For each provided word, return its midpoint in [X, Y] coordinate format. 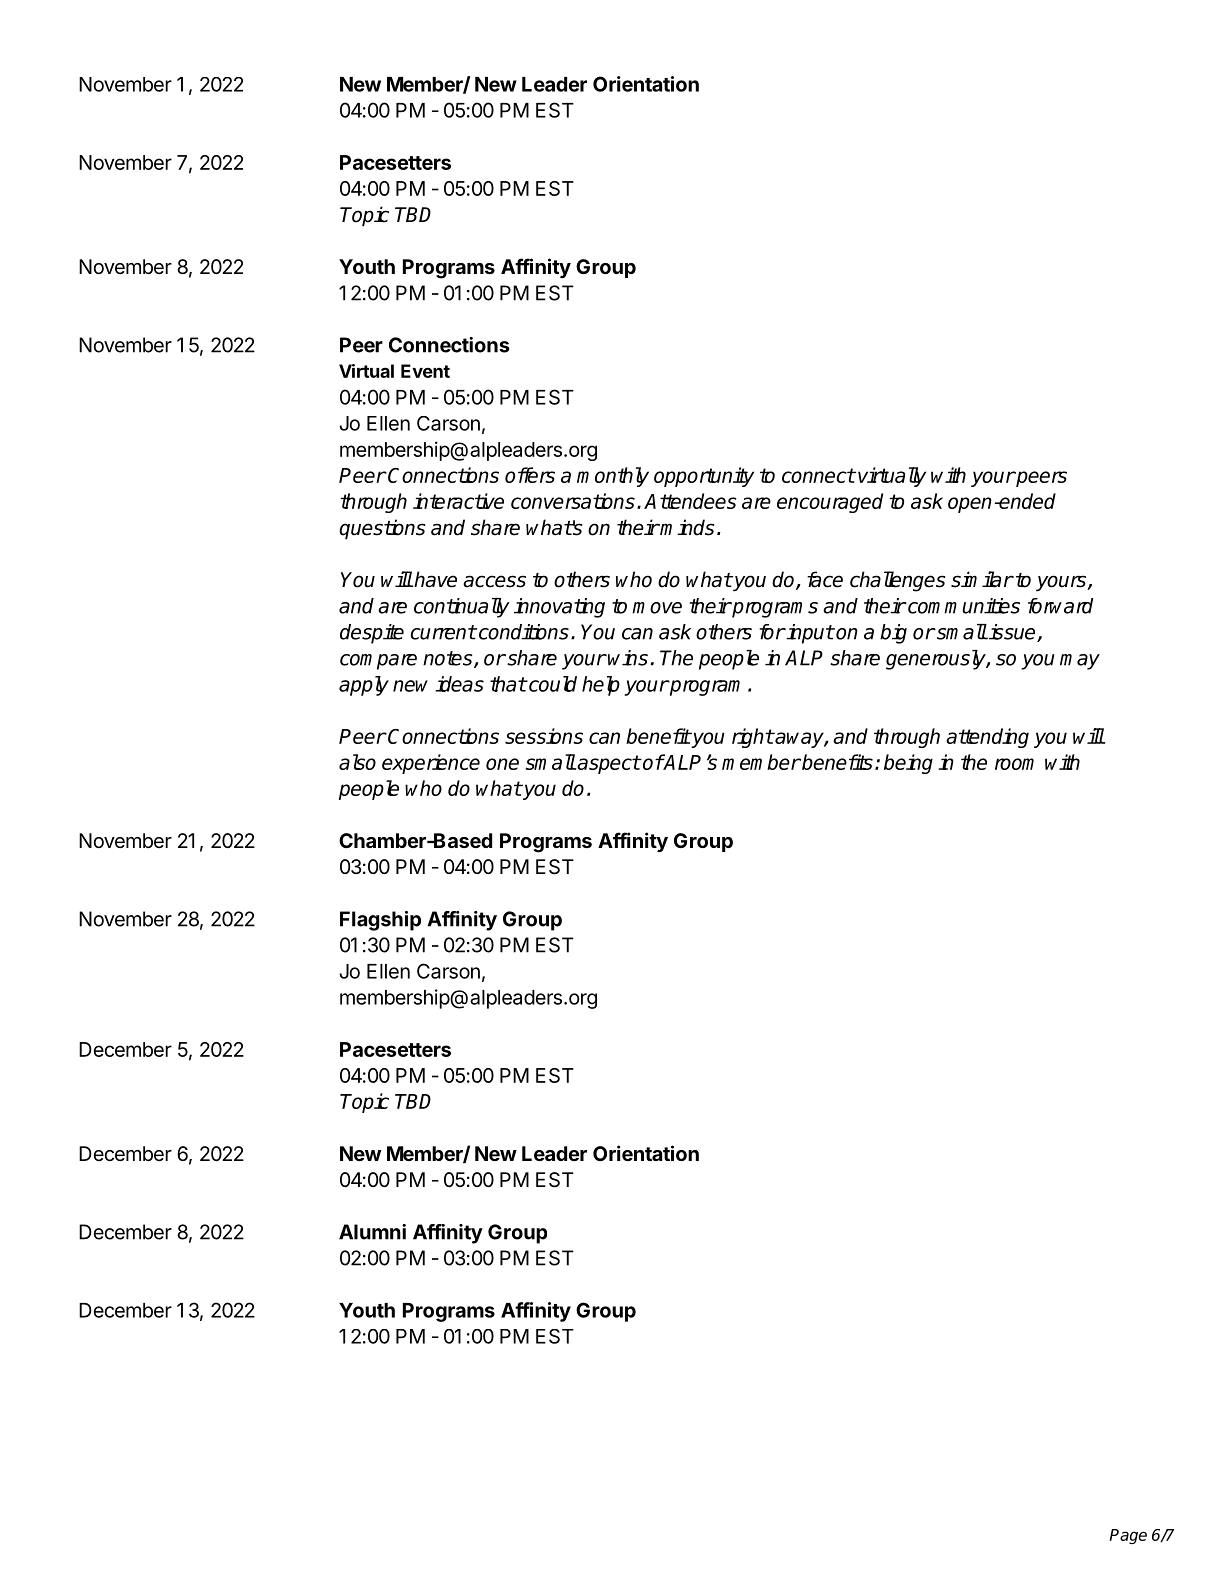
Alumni [372, 1232]
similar [982, 579]
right [753, 738]
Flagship [380, 921]
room [1014, 764]
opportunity [704, 477]
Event [425, 371]
